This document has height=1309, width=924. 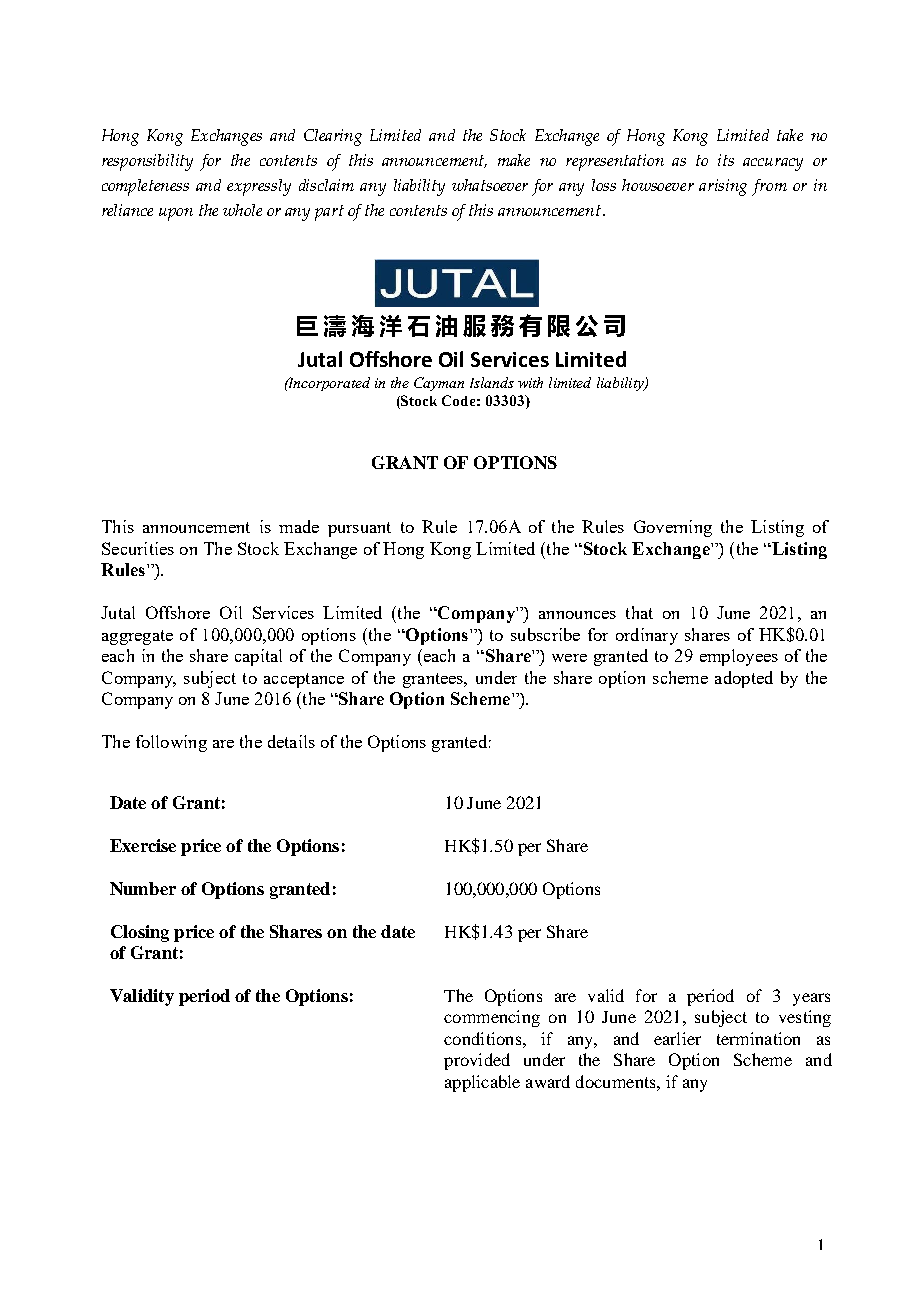 What do you see at coordinates (439, 384) in the document?
I see `Cayman` at bounding box center [439, 384].
